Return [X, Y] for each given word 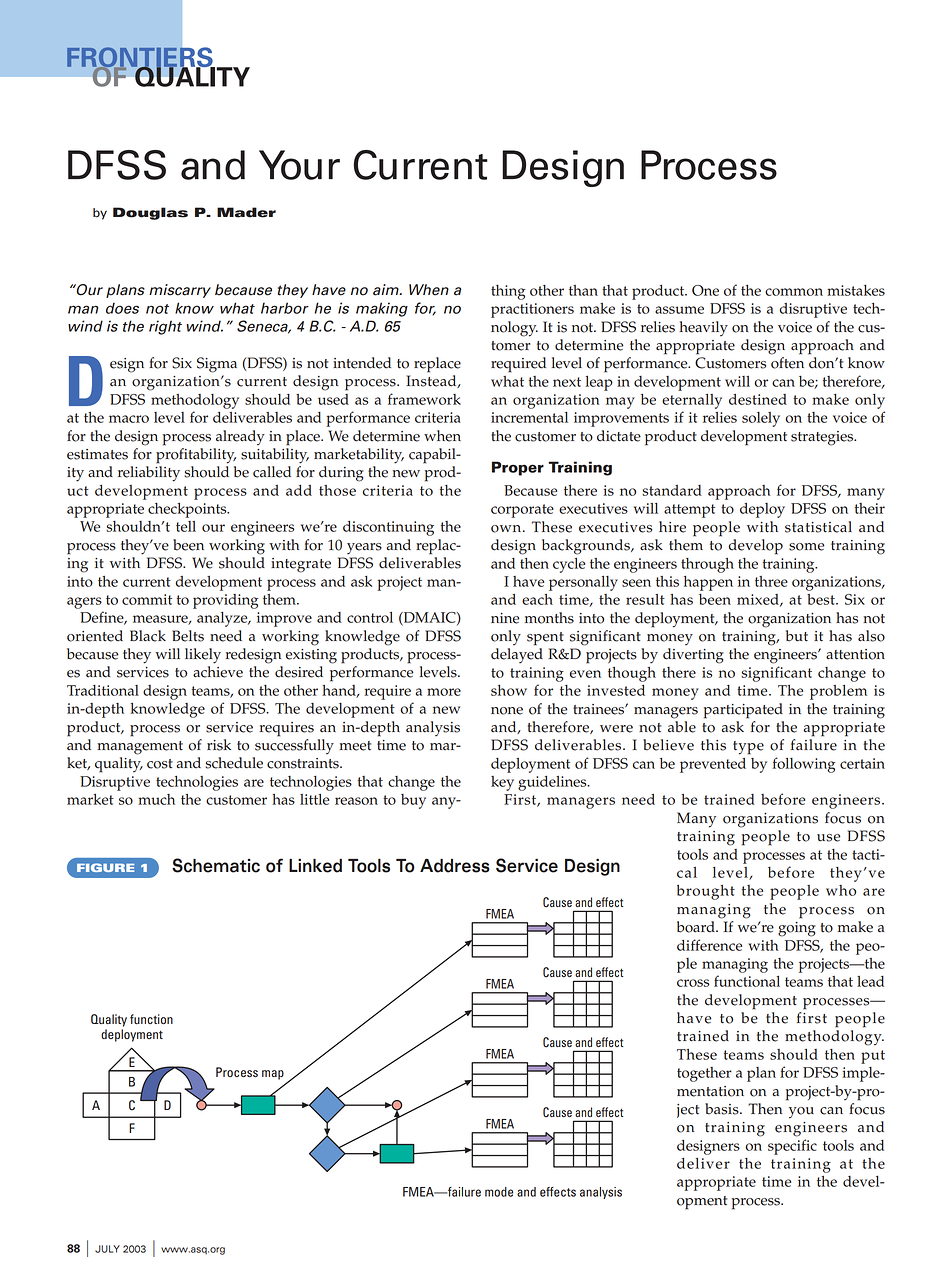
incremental [529, 417]
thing [508, 292]
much [156, 799]
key [502, 783]
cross [693, 983]
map [273, 1075]
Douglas [150, 213]
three [771, 581]
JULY [107, 1249]
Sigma [217, 365]
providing [226, 601]
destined [758, 399]
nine [505, 618]
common [794, 292]
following [804, 765]
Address [455, 866]
